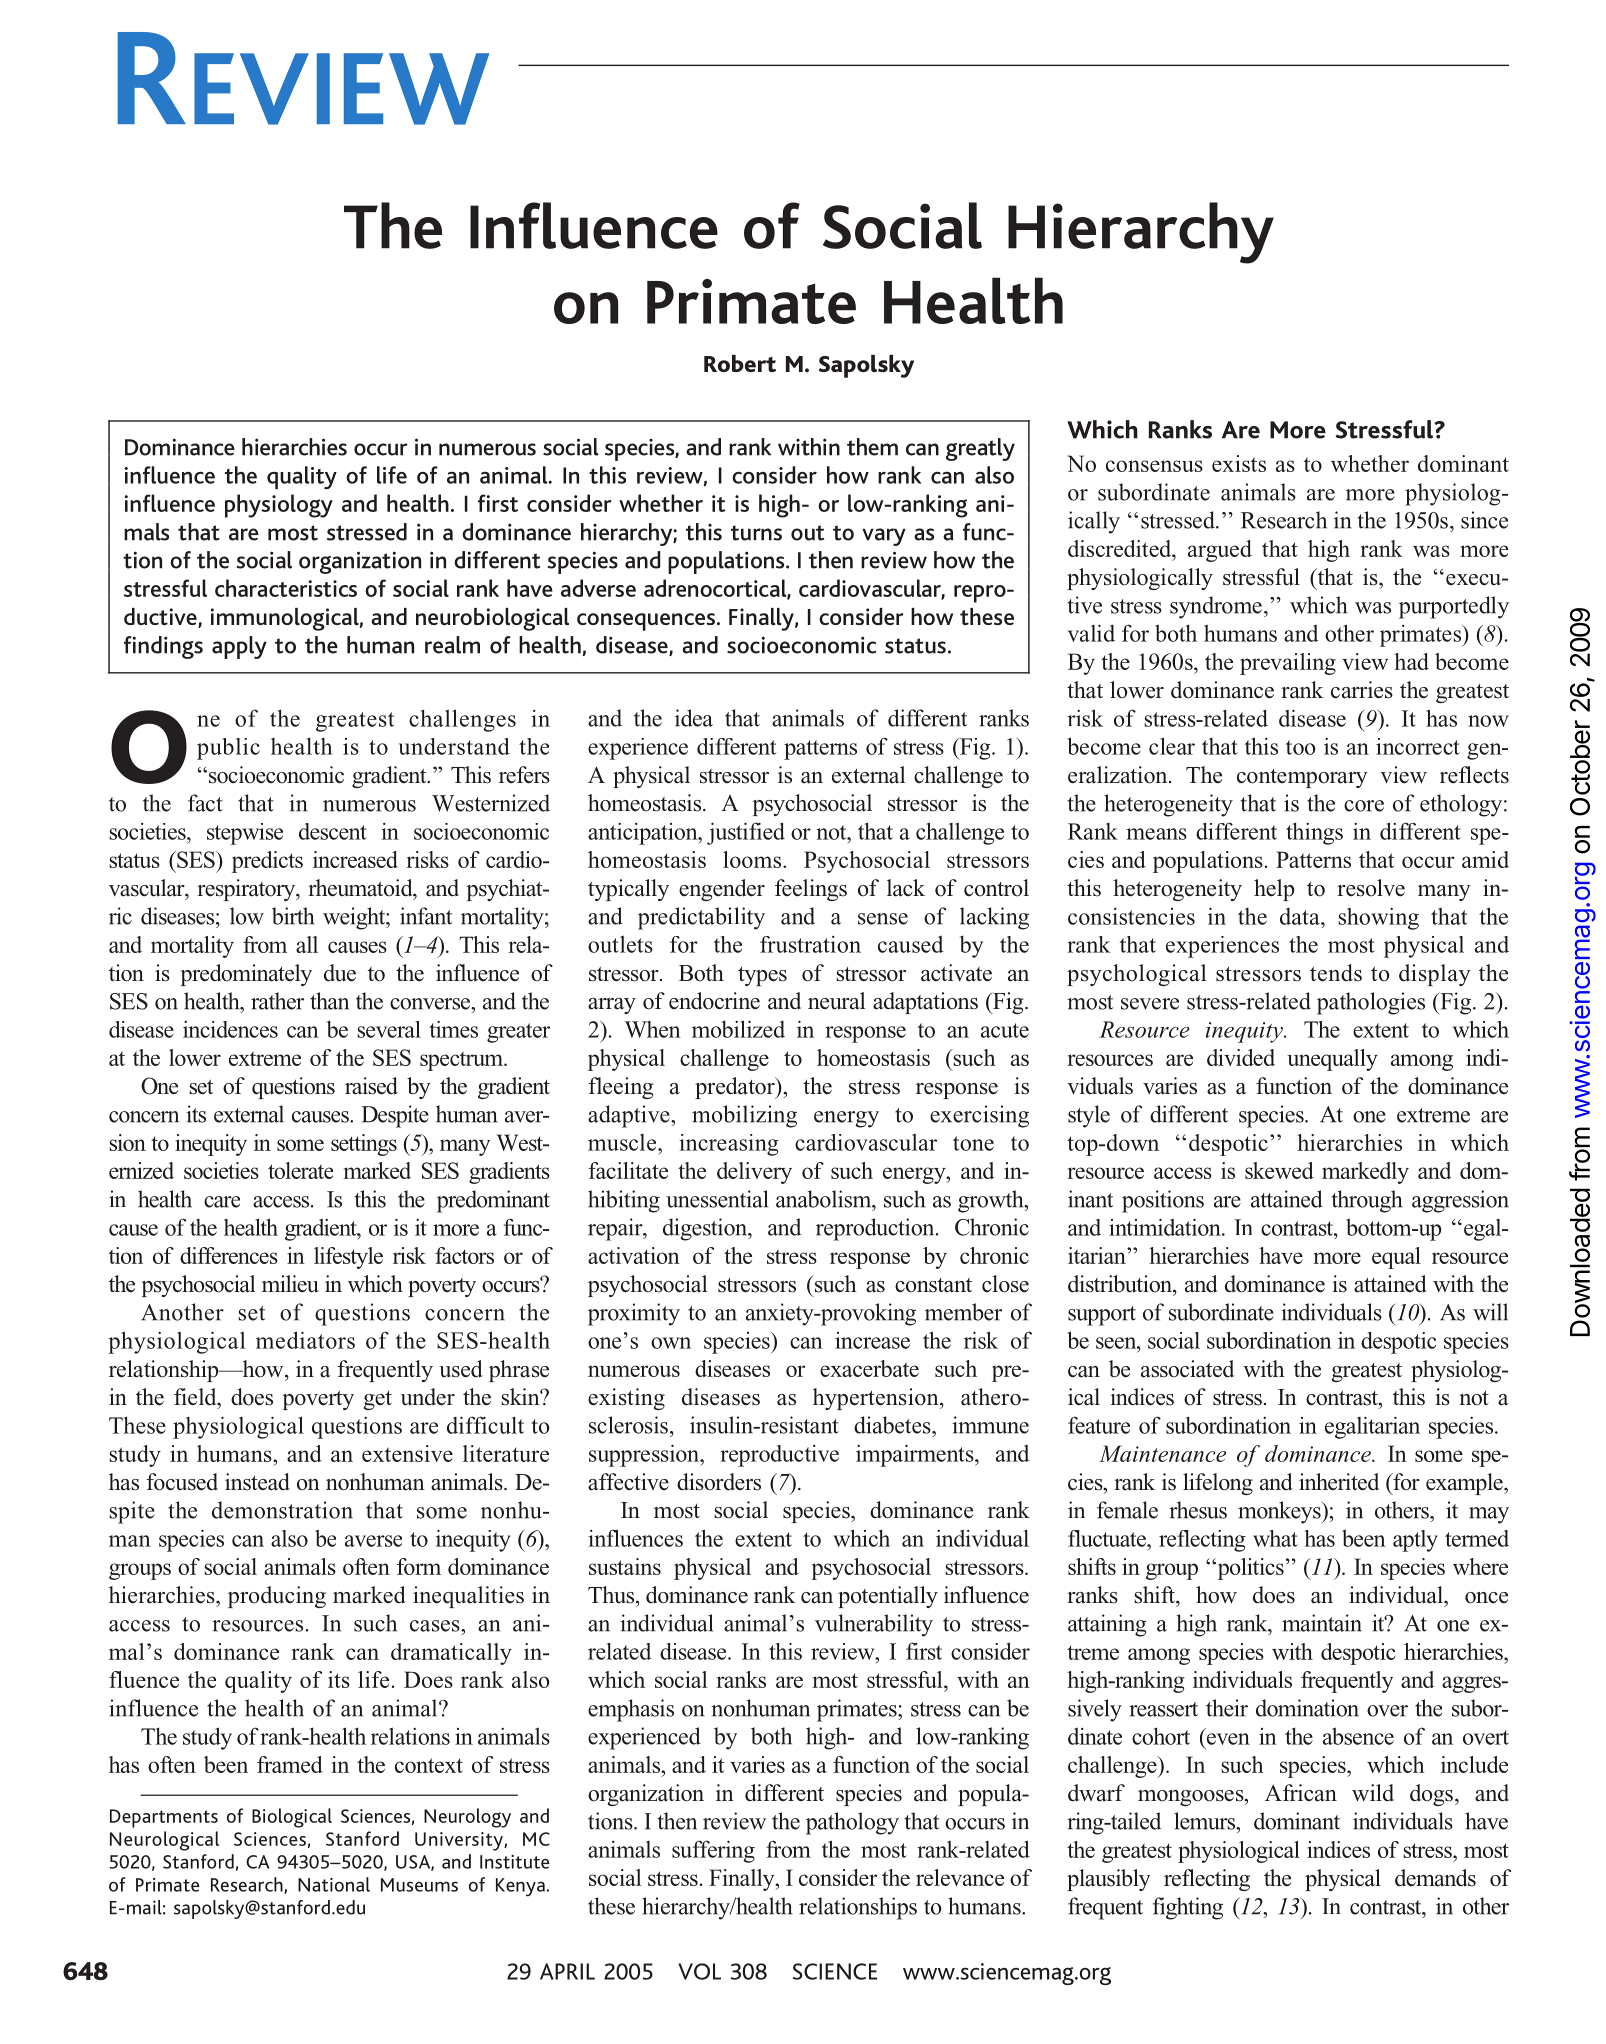  Describe the element at coordinates (872, 447) in the screenshot. I see `them` at that location.
